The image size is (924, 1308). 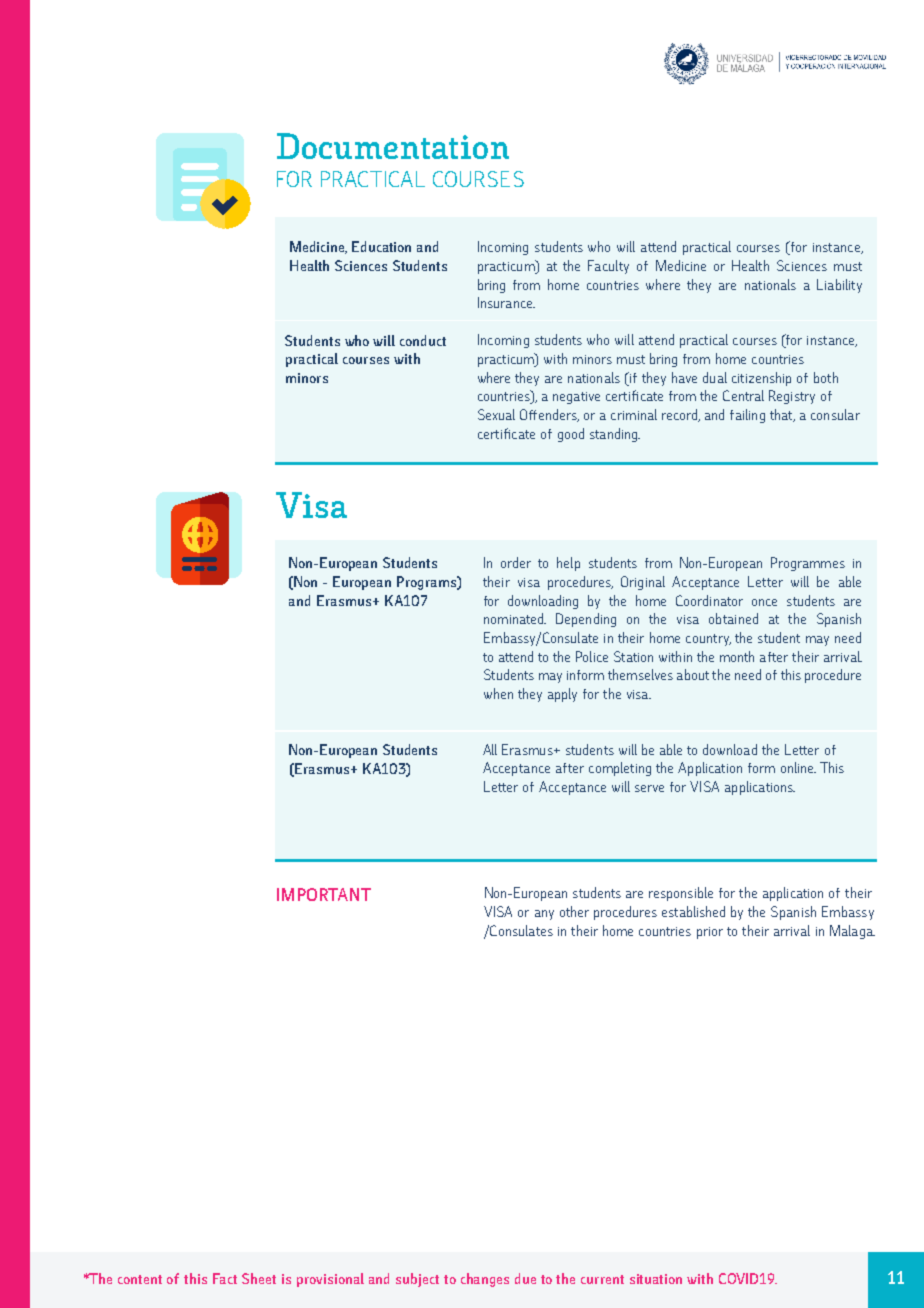 I want to click on when, so click(x=498, y=693).
